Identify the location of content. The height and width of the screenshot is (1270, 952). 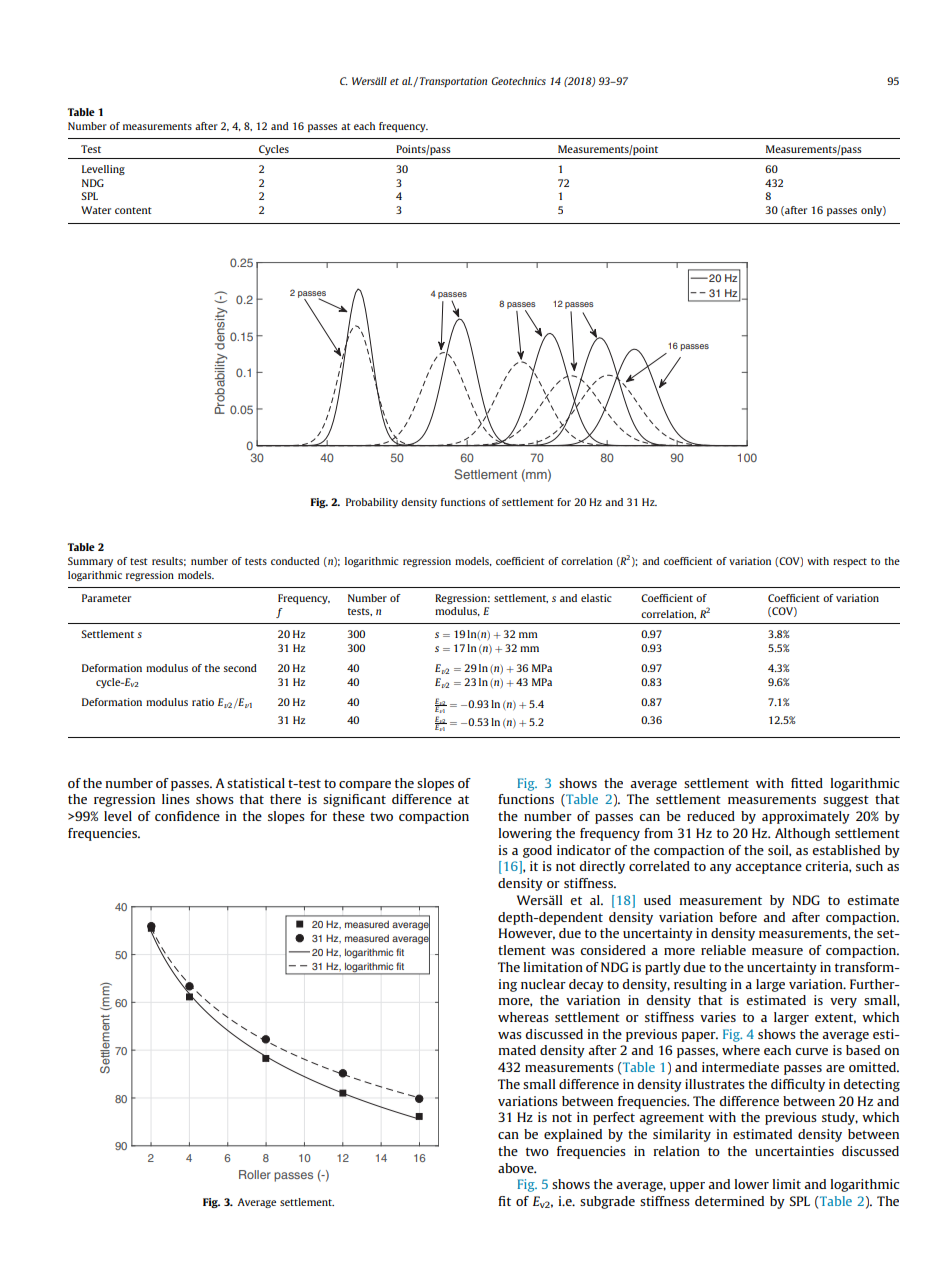
(133, 210).
